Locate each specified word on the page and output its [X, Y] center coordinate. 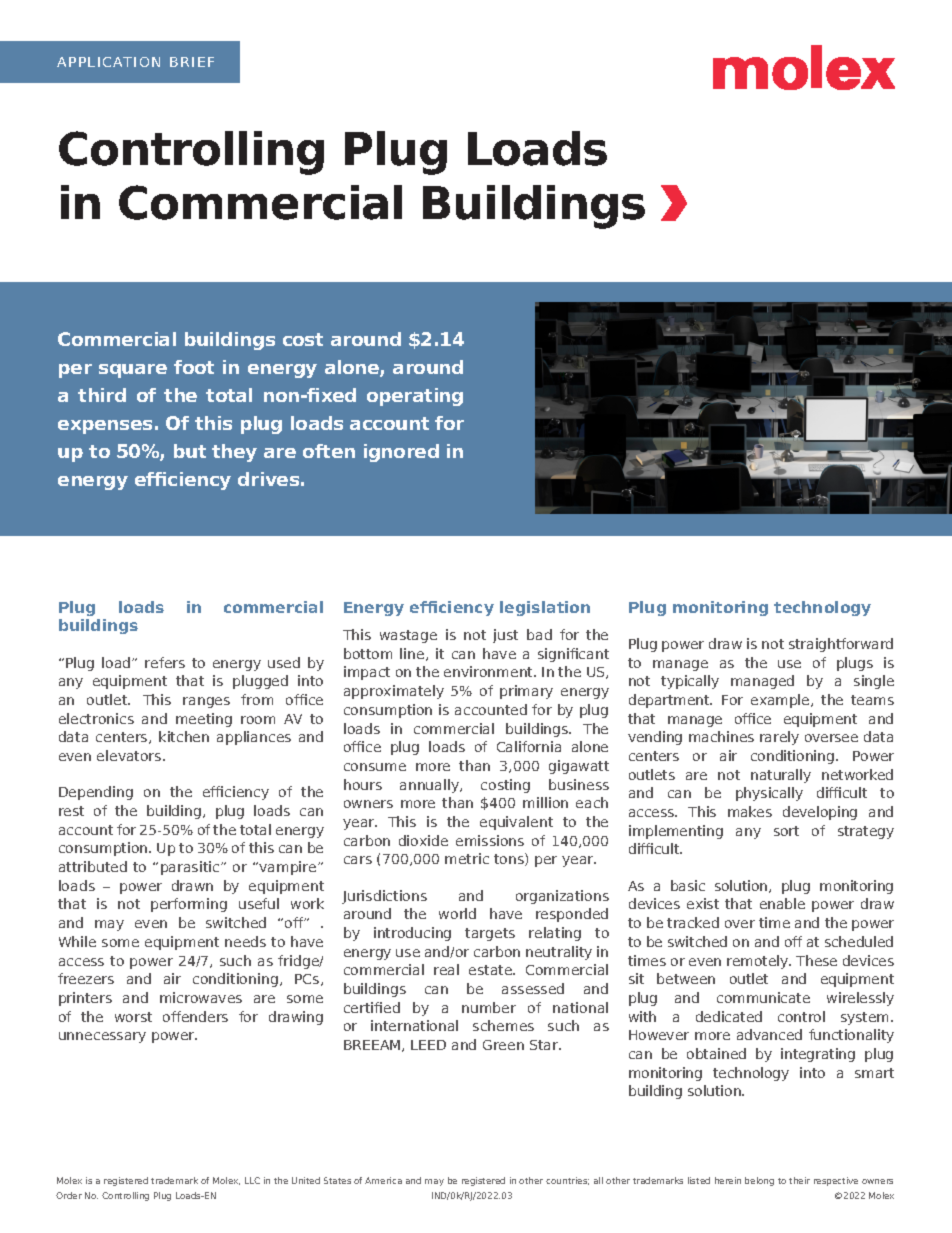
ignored [401, 453]
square [133, 371]
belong [759, 1181]
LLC [252, 1180]
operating [415, 397]
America [383, 1180]
